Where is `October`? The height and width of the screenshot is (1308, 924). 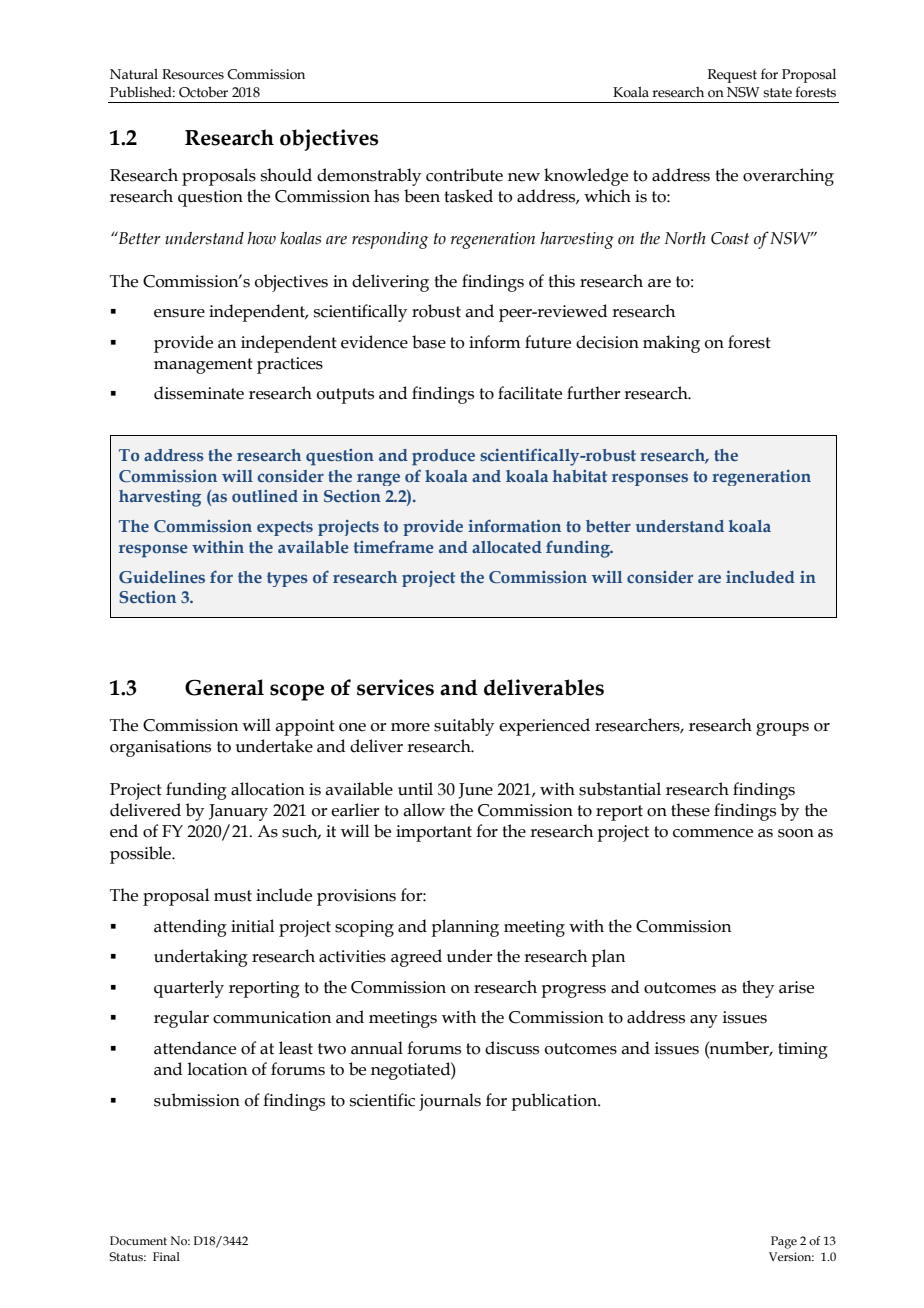
October is located at coordinates (203, 92).
